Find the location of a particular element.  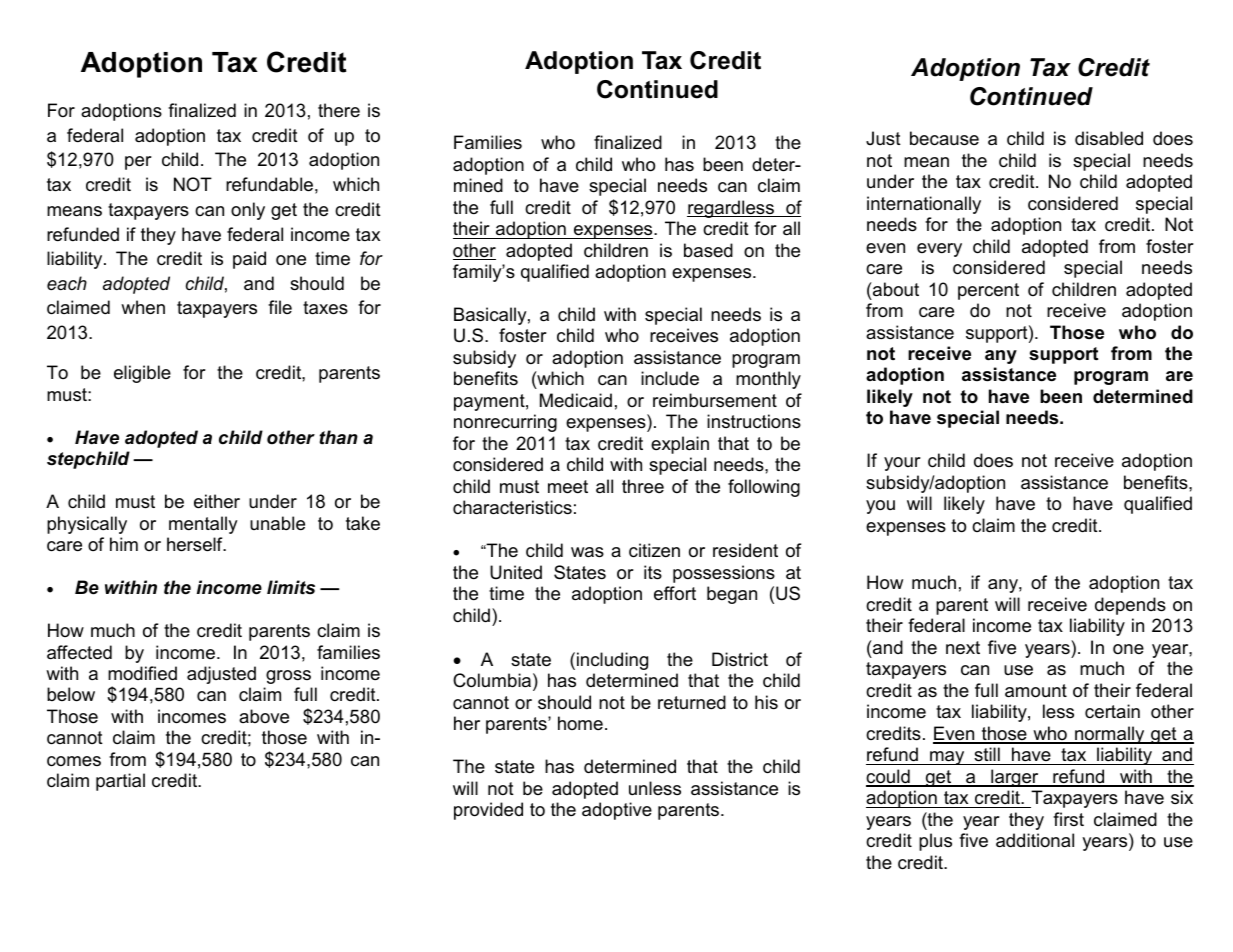

because is located at coordinates (944, 138).
